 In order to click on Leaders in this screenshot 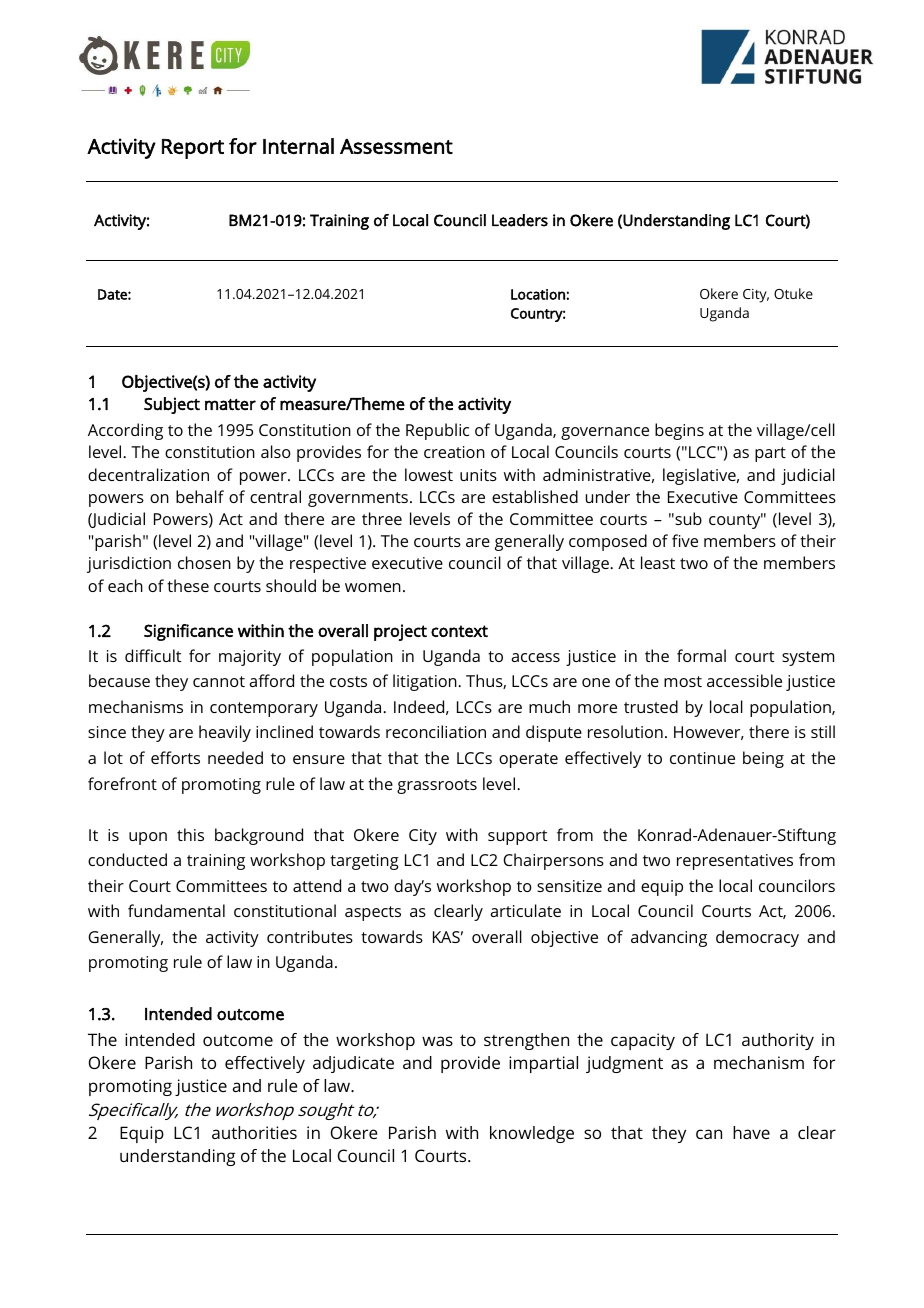, I will do `click(520, 220)`.
